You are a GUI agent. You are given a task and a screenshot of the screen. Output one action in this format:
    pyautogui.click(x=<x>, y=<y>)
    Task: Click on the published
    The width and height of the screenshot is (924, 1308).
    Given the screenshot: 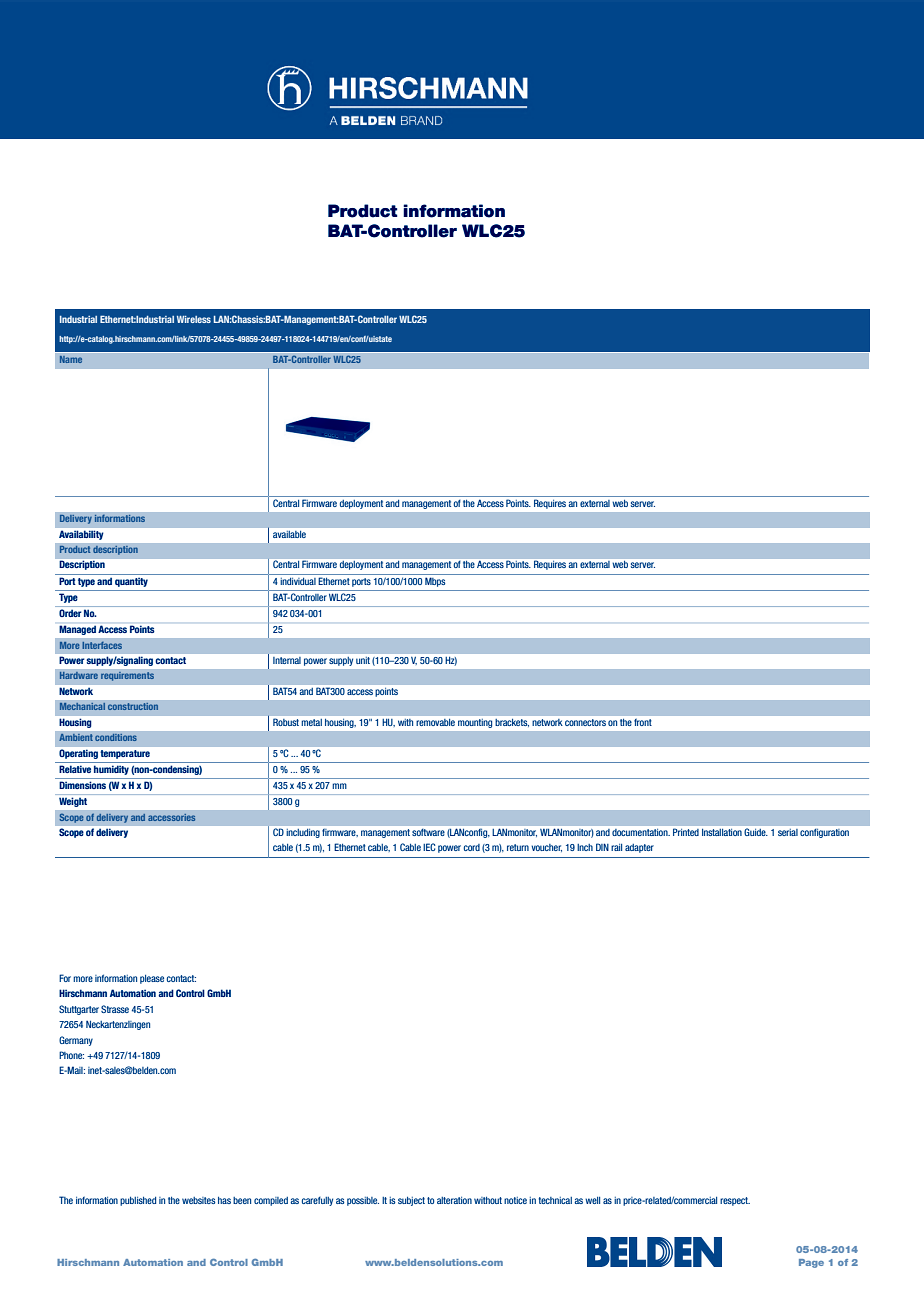 What is the action you would take?
    pyautogui.click(x=138, y=1201)
